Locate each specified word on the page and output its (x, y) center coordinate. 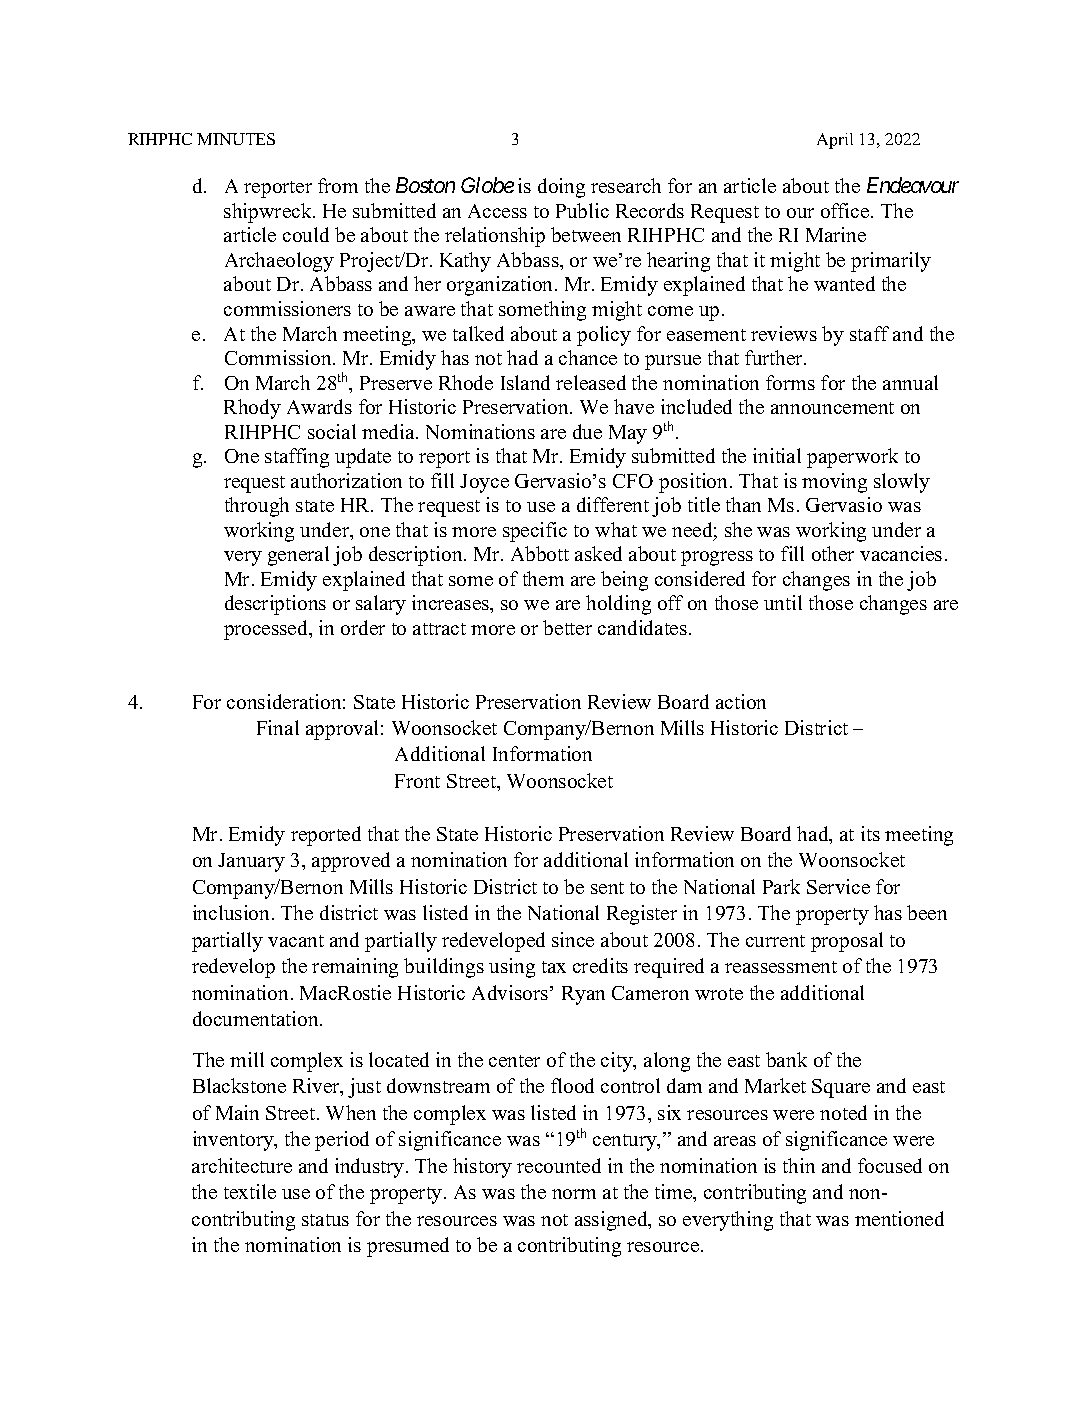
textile (250, 1191)
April (835, 141)
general (298, 556)
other (833, 553)
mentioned (899, 1218)
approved (351, 862)
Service (838, 886)
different (613, 504)
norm (574, 1194)
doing (561, 188)
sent (607, 888)
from (338, 185)
